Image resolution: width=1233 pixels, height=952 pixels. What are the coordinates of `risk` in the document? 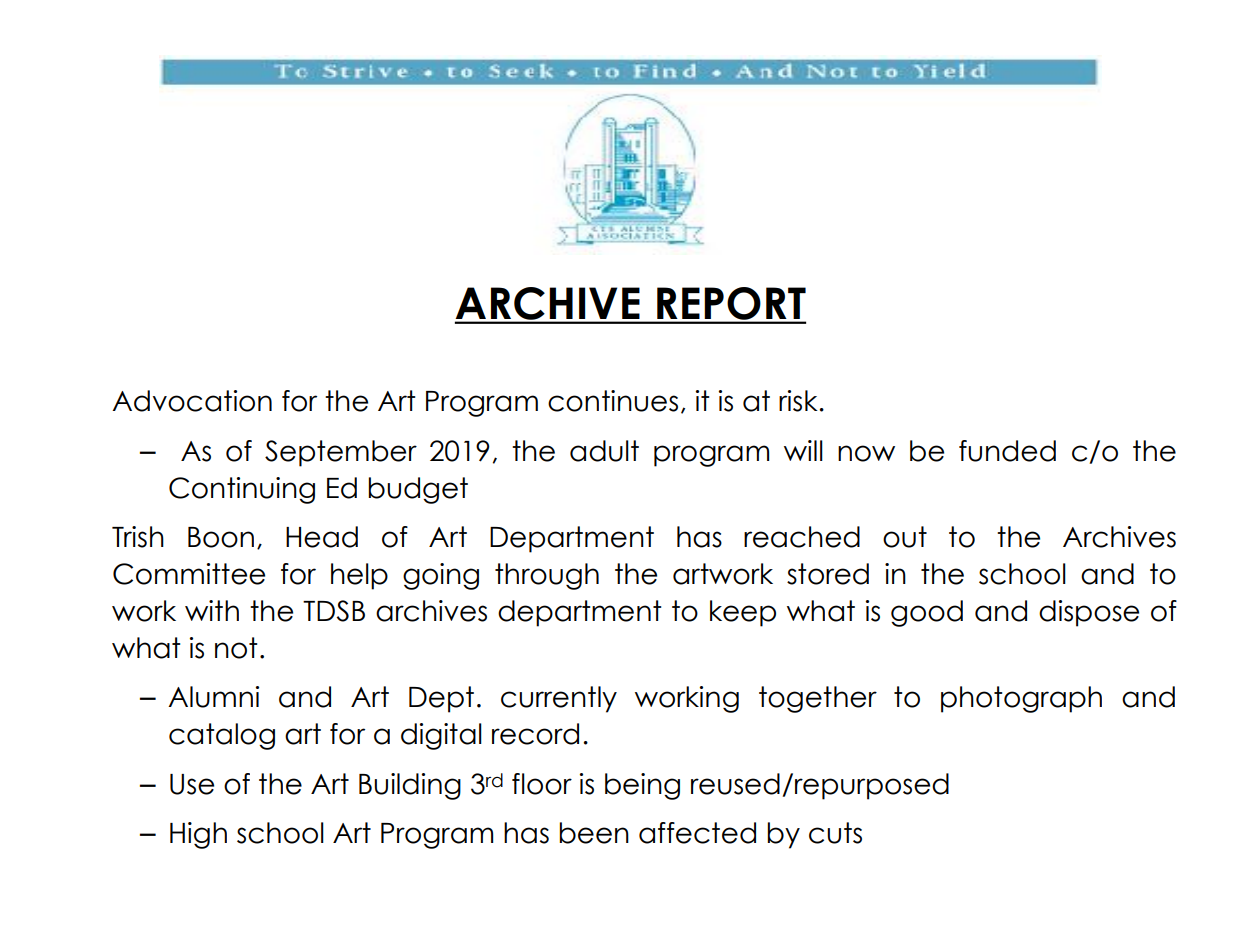 It's located at (798, 401).
